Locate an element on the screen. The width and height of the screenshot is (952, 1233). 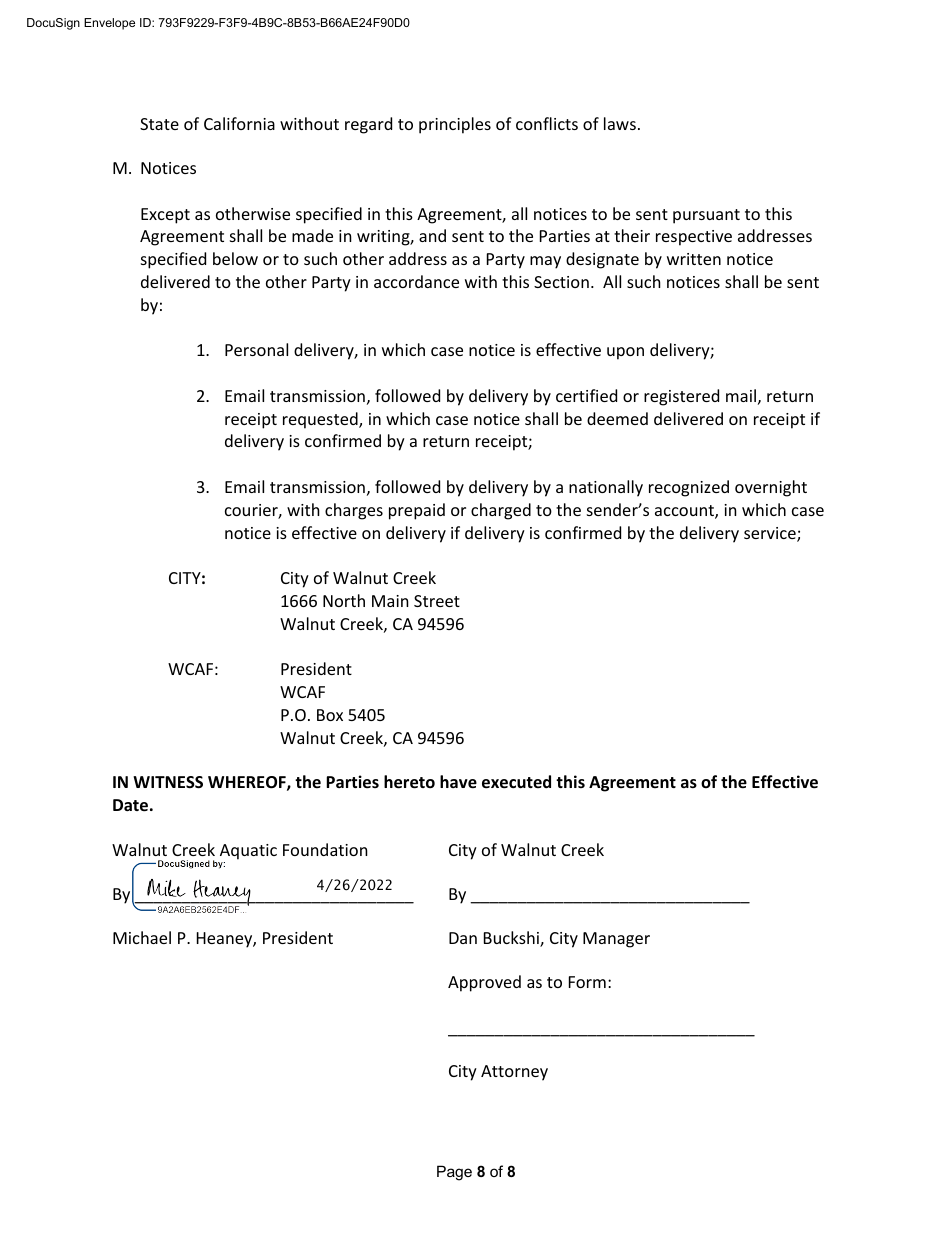
principles is located at coordinates (455, 125).
